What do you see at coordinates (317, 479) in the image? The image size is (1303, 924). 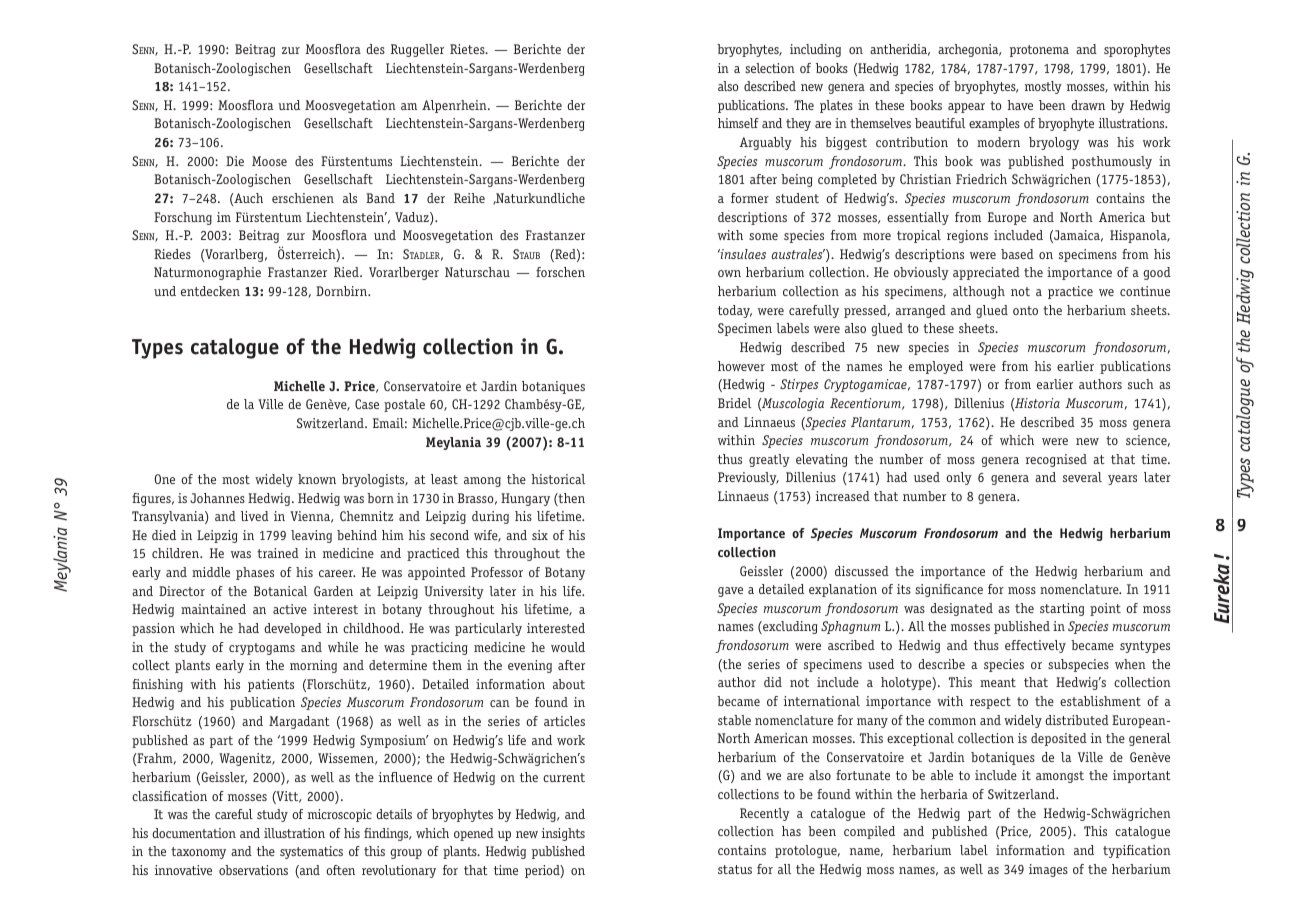 I see `known` at bounding box center [317, 479].
